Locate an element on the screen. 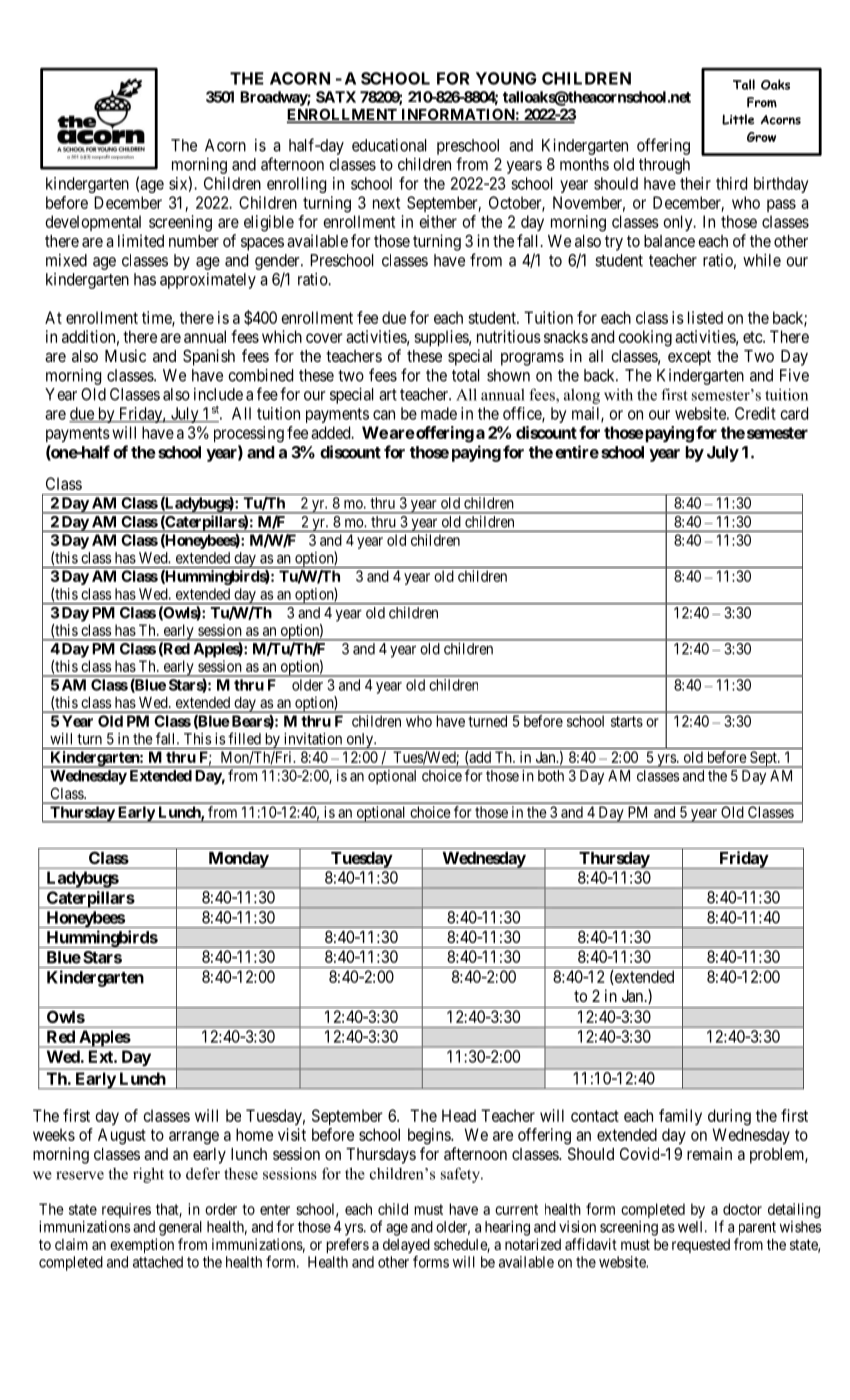 Image resolution: width=850 pixels, height=1400 pixels. delayed is located at coordinates (406, 1246).
